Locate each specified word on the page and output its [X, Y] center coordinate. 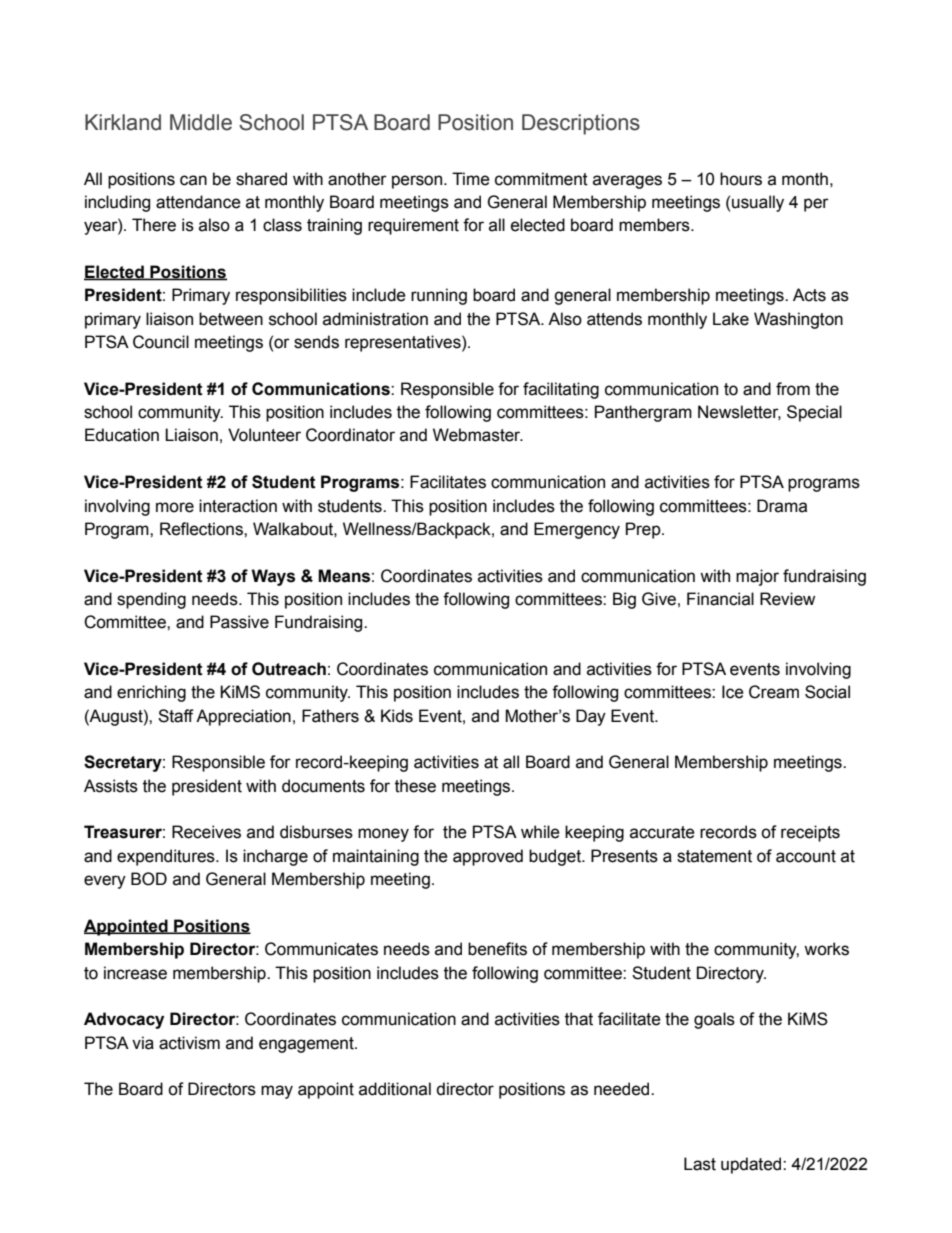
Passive [239, 622]
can [193, 180]
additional [395, 1089]
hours [741, 179]
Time [471, 179]
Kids [397, 716]
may [277, 1092]
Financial [720, 599]
